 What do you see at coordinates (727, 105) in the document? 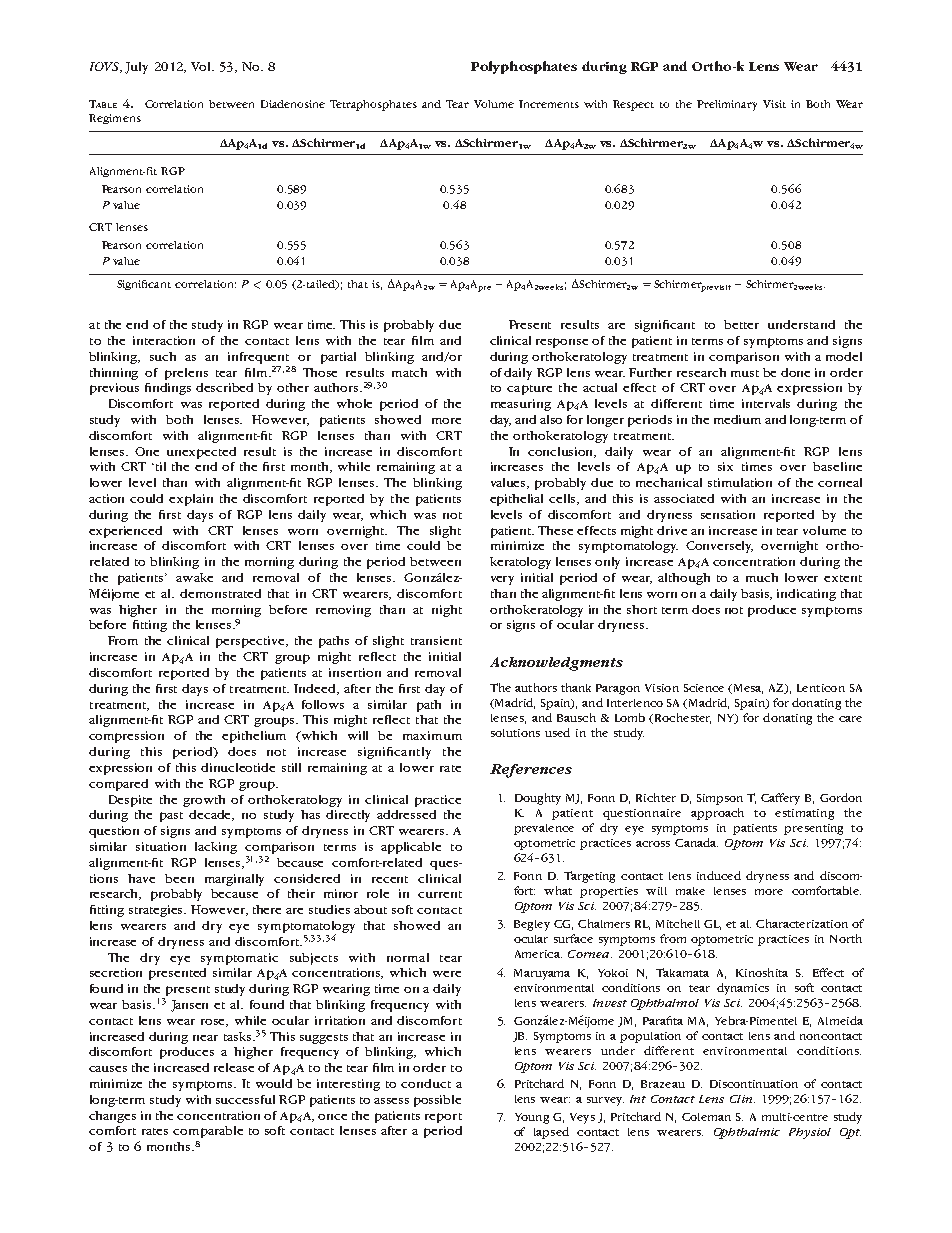
I see `Preliminary` at bounding box center [727, 105].
